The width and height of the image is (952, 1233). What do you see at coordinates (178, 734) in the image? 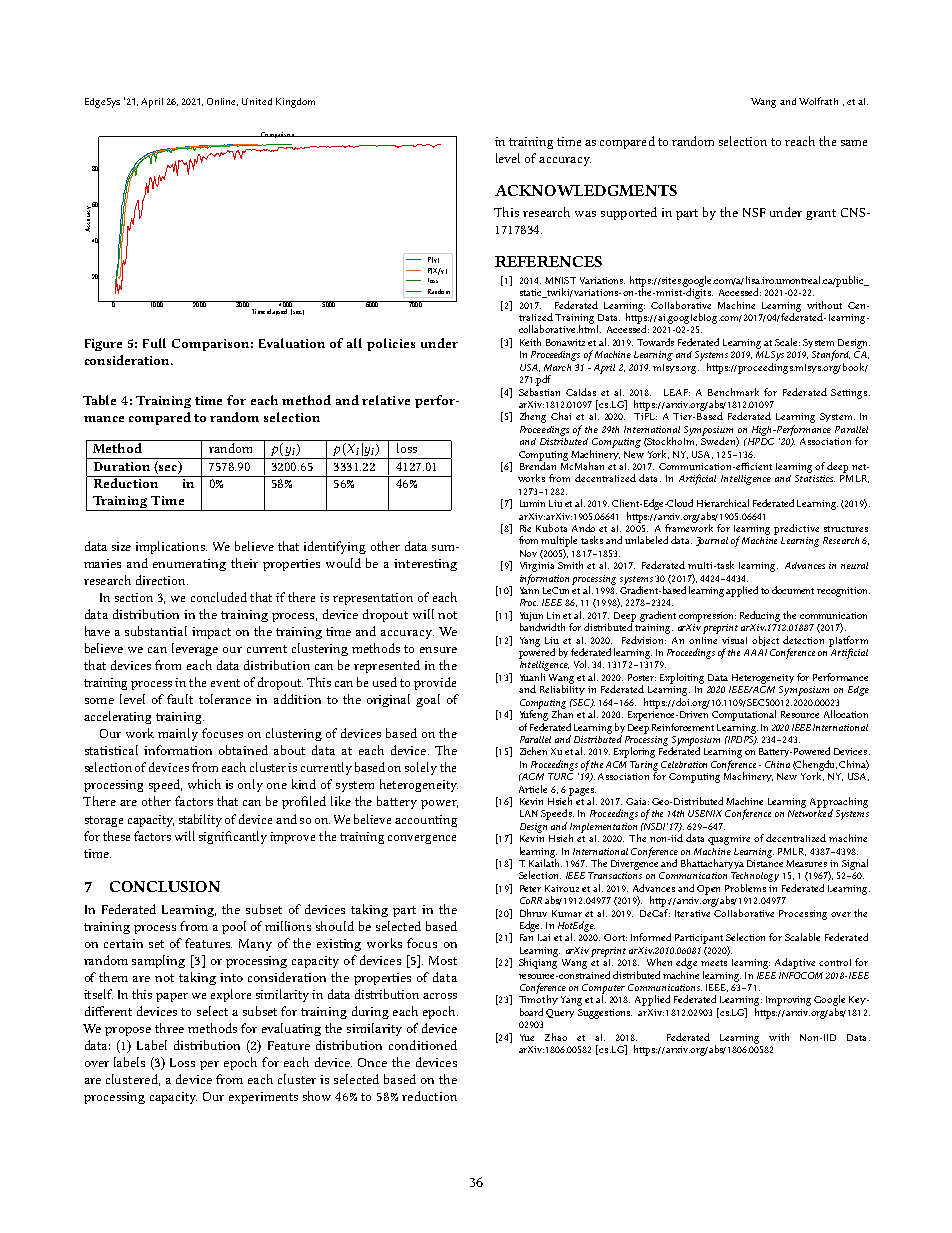
I see `mainly` at bounding box center [178, 734].
